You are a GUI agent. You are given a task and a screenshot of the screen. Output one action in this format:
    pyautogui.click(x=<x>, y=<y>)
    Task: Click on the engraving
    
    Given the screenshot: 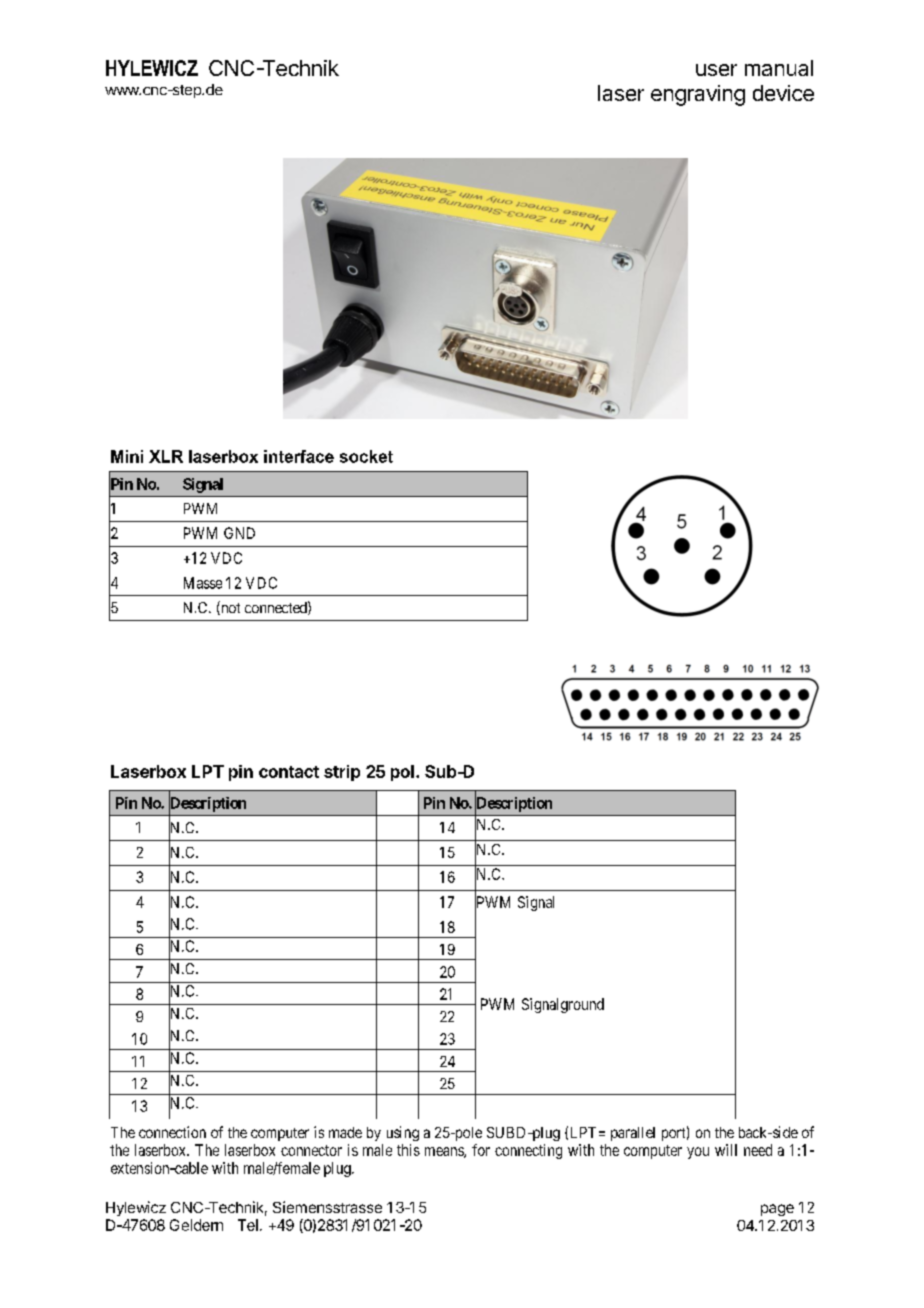 What is the action you would take?
    pyautogui.click(x=698, y=95)
